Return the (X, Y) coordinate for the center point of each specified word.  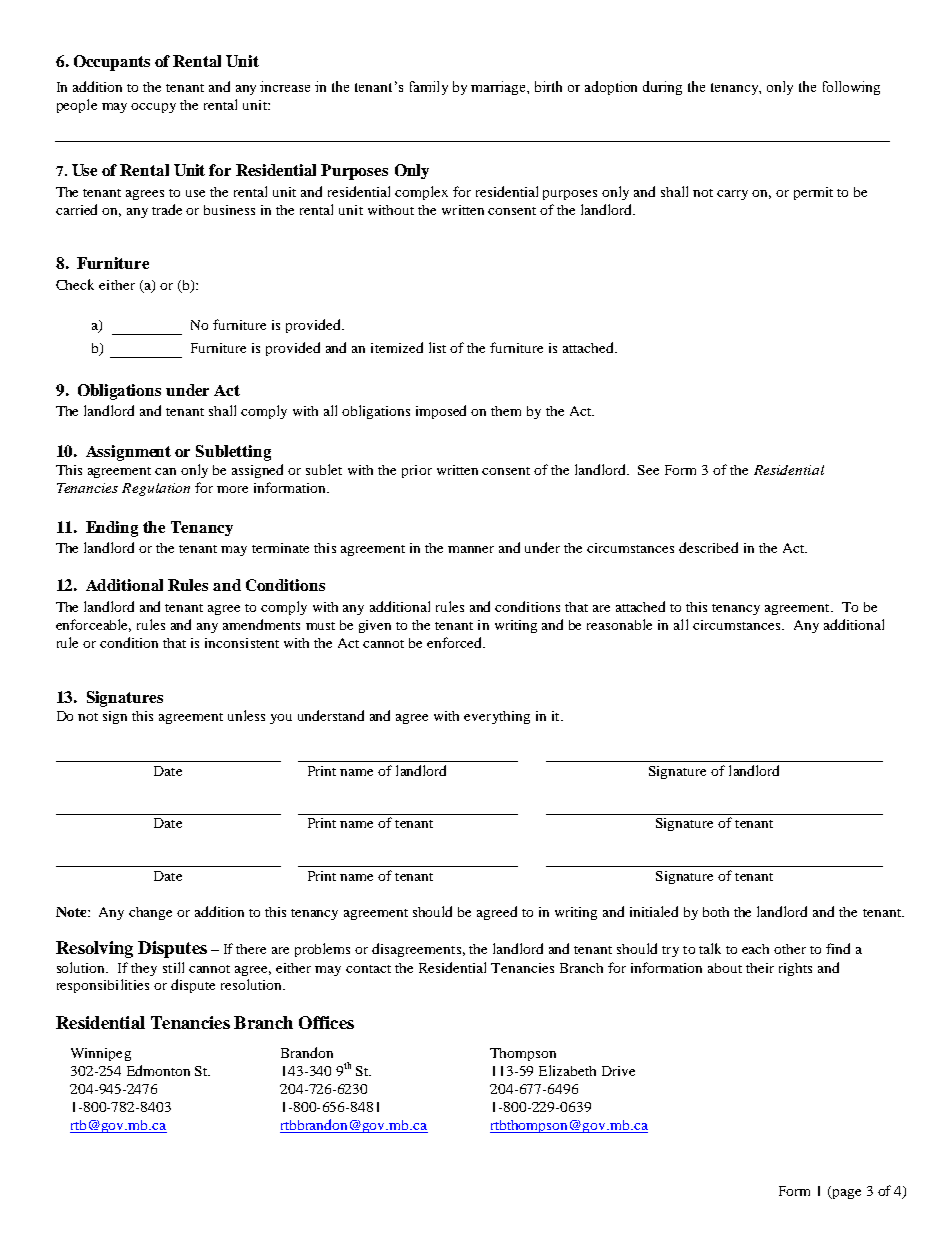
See (648, 470)
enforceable (93, 625)
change (150, 913)
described (708, 547)
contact (368, 969)
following (851, 88)
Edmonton (158, 1070)
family (429, 88)
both (716, 912)
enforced (455, 642)
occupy (153, 108)
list (437, 347)
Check (75, 284)
